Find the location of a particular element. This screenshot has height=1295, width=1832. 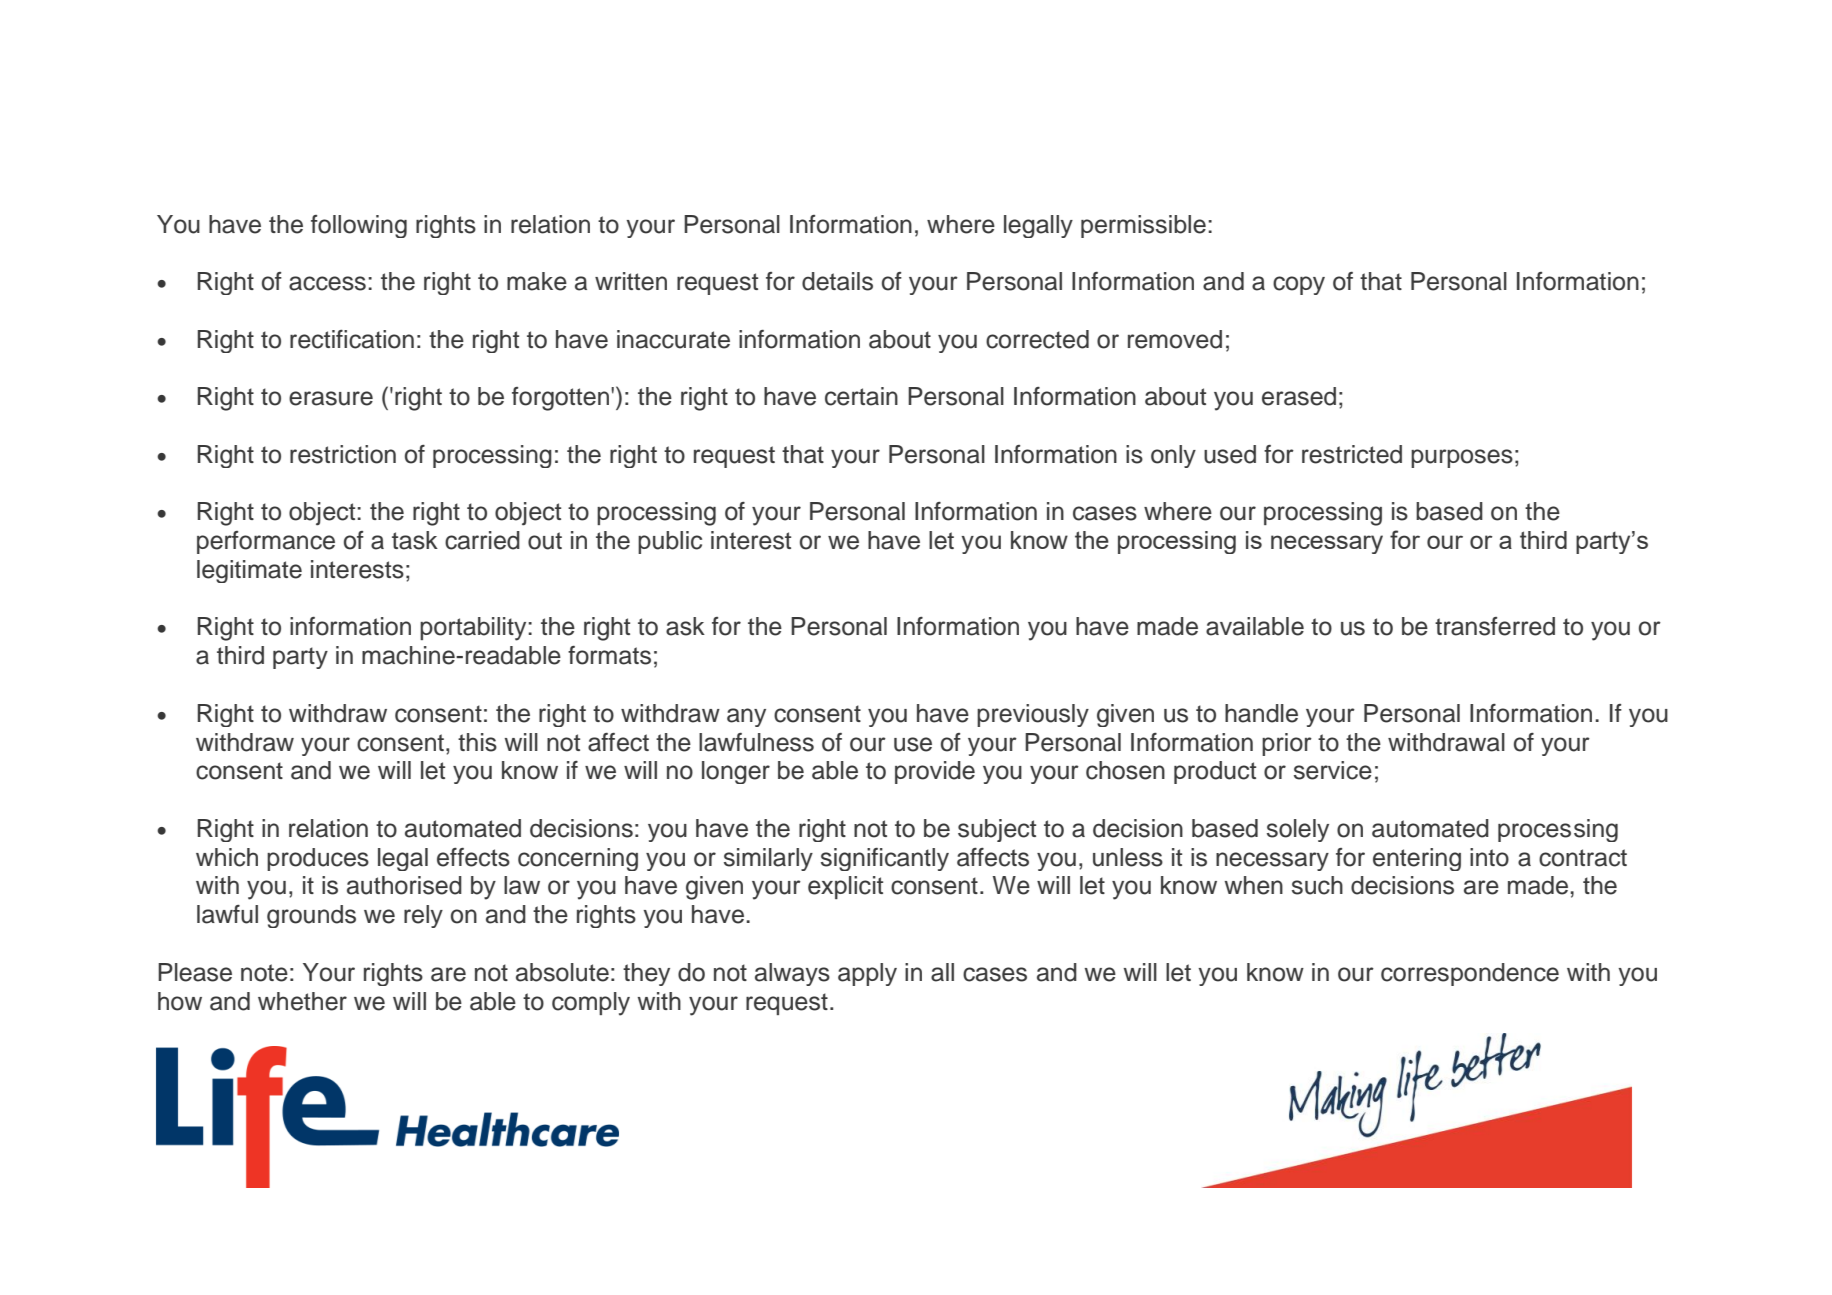

restriction is located at coordinates (343, 454).
